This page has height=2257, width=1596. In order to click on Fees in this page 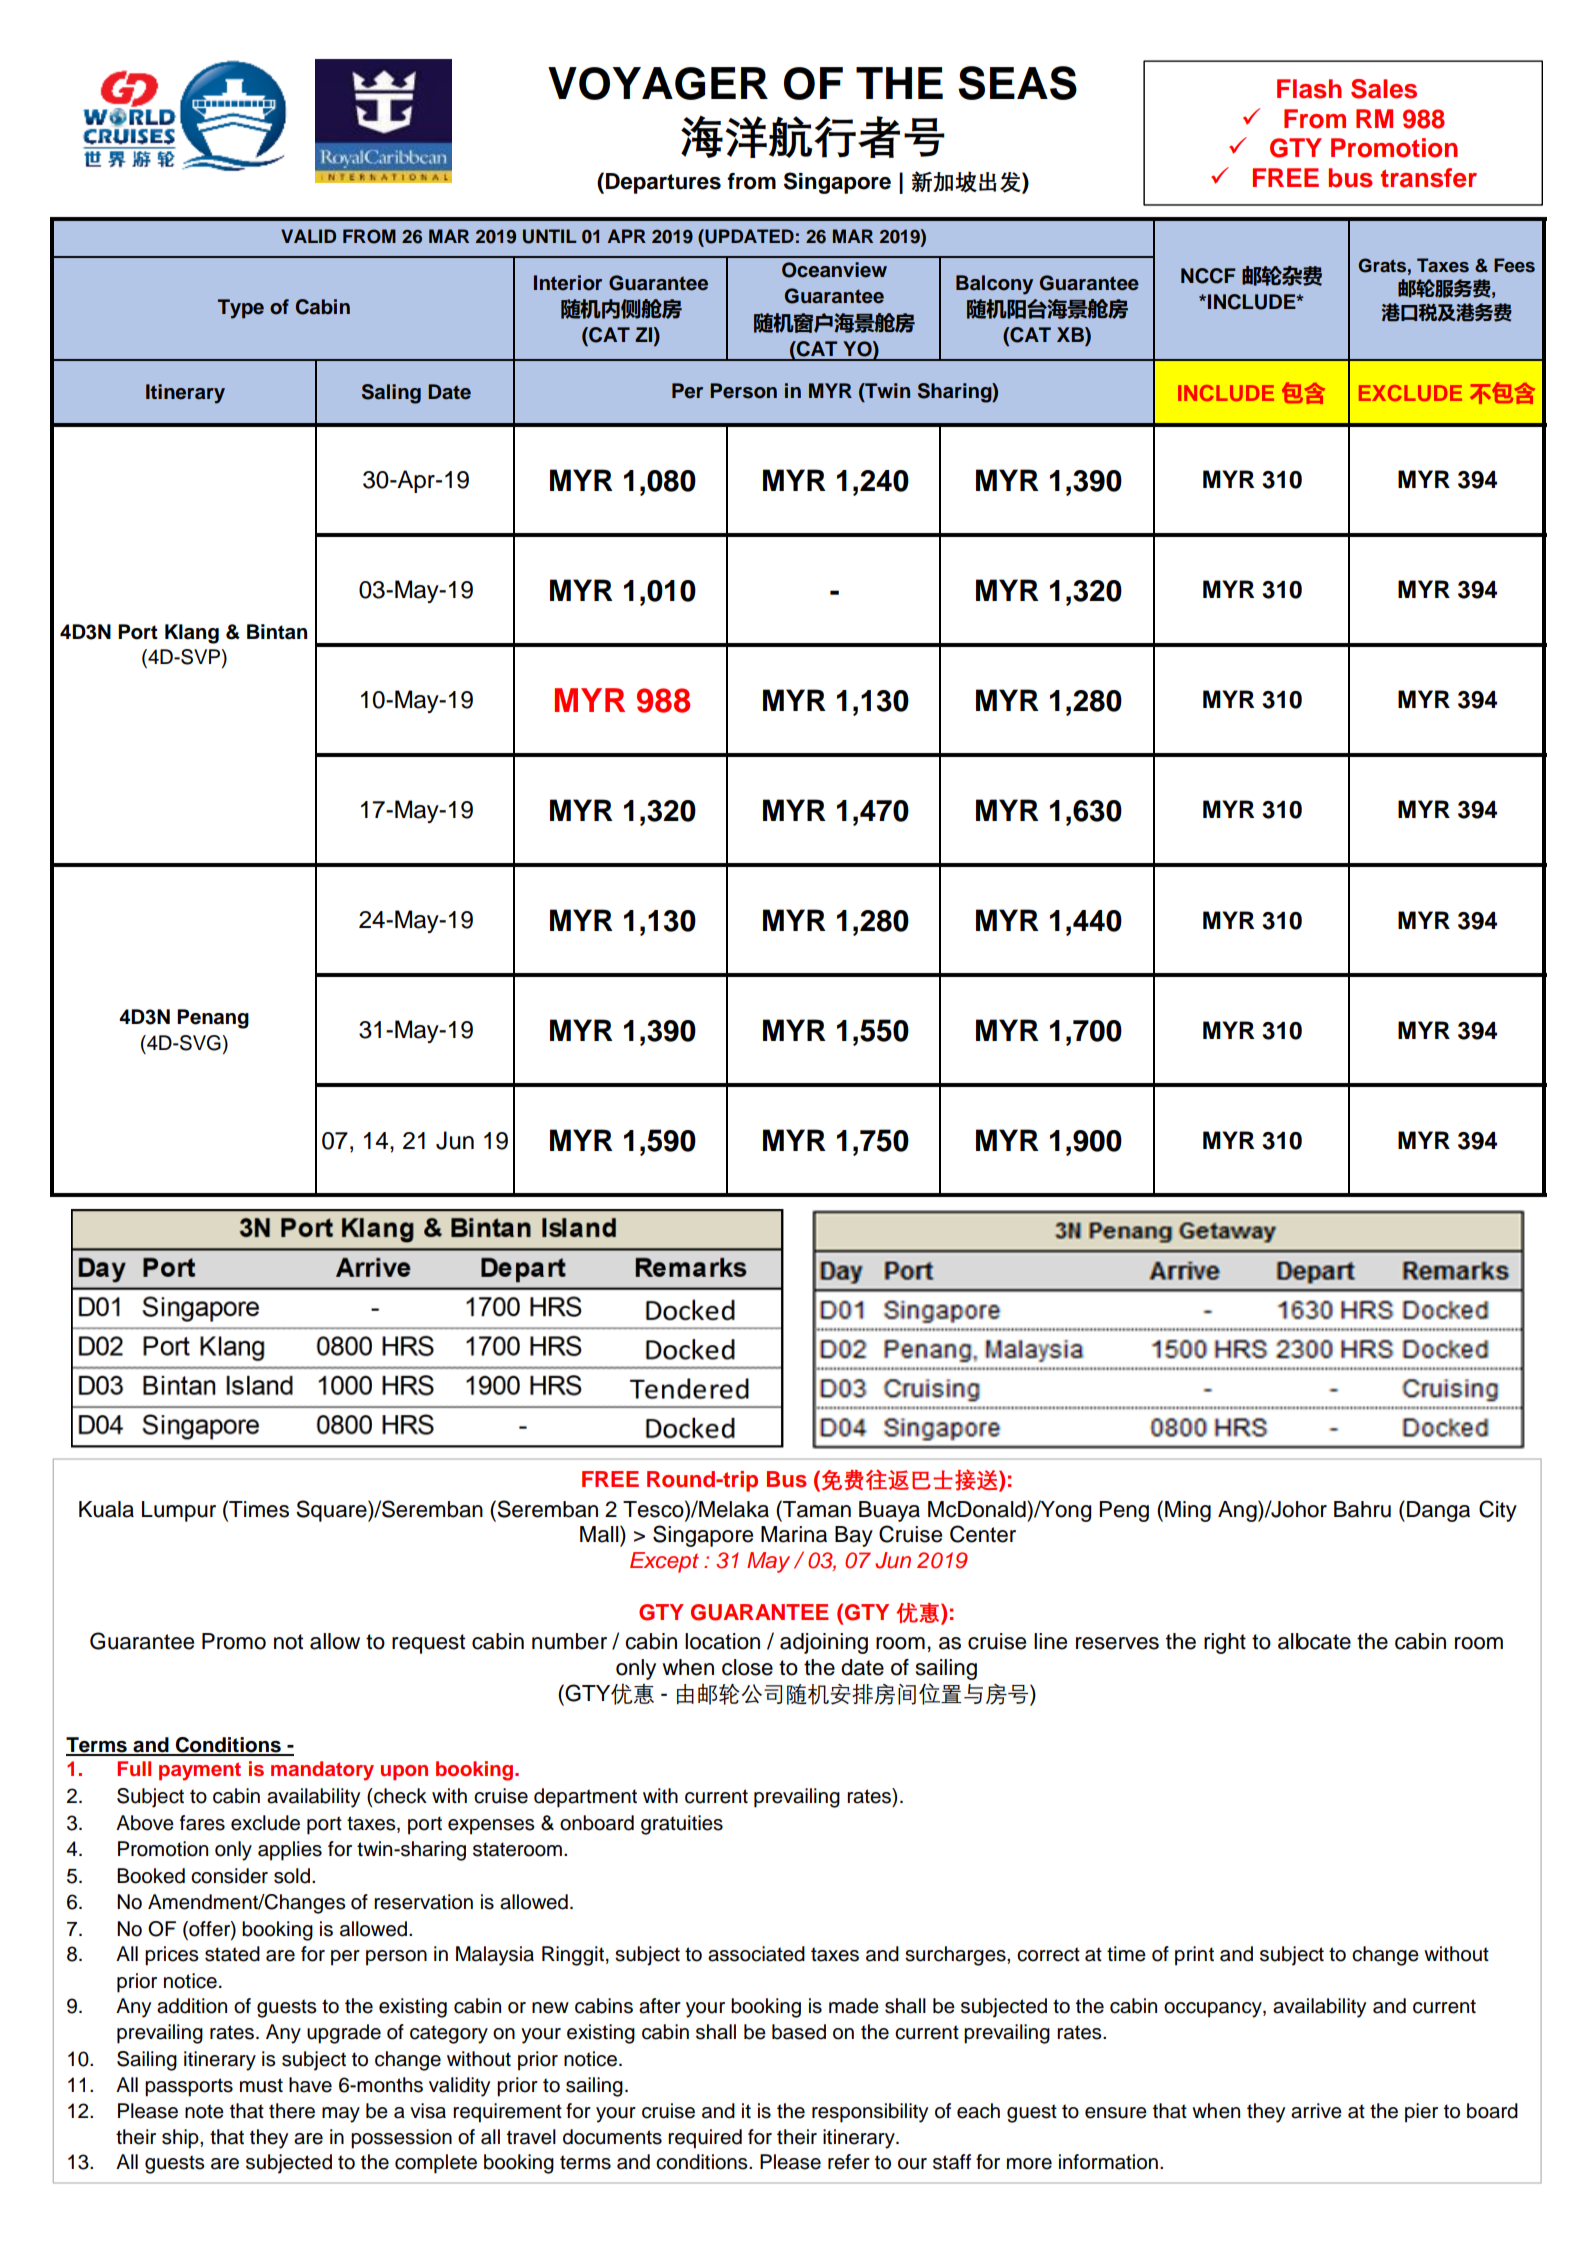, I will do `click(1514, 265)`.
